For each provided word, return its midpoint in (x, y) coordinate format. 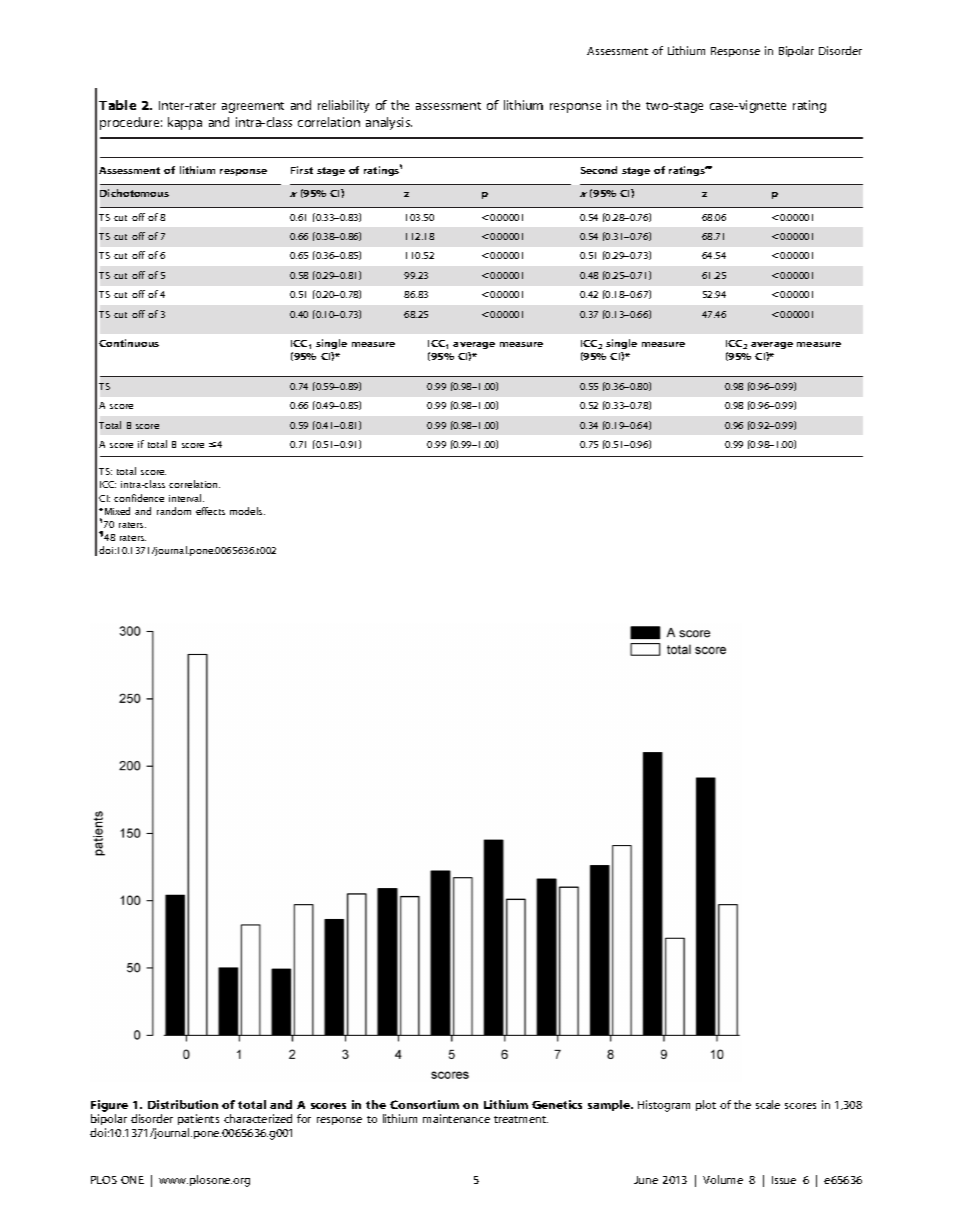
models (247, 511)
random (174, 511)
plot (706, 1105)
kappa (185, 123)
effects (210, 511)
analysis (389, 123)
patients (198, 1121)
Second (599, 170)
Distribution (183, 1104)
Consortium (424, 1104)
